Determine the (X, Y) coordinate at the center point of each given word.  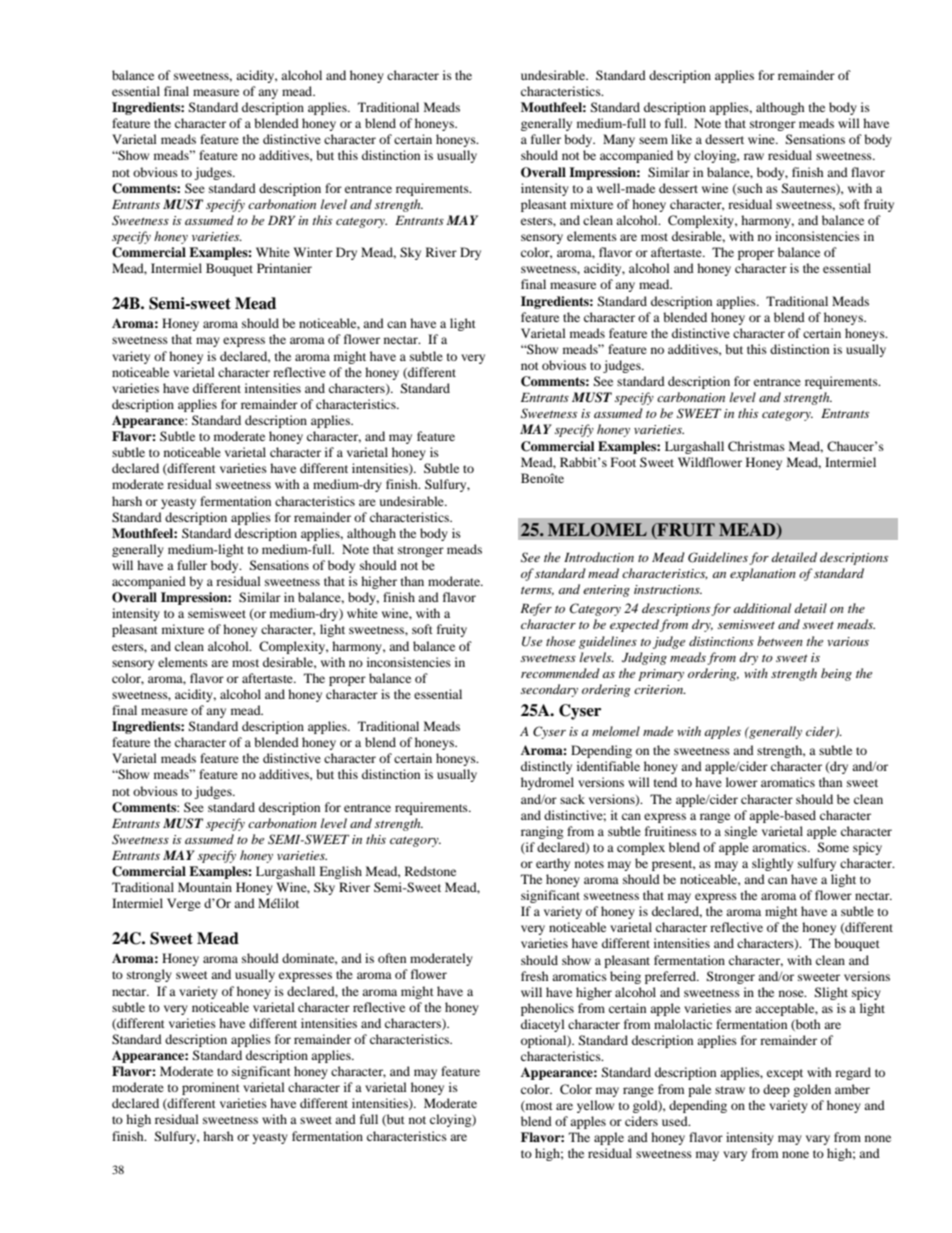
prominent (211, 1088)
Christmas (756, 446)
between (780, 641)
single (741, 832)
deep (776, 1090)
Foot (623, 462)
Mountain (205, 887)
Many (619, 140)
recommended (560, 673)
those (560, 641)
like (681, 139)
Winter (313, 252)
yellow (595, 1106)
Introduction (599, 557)
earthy (553, 864)
